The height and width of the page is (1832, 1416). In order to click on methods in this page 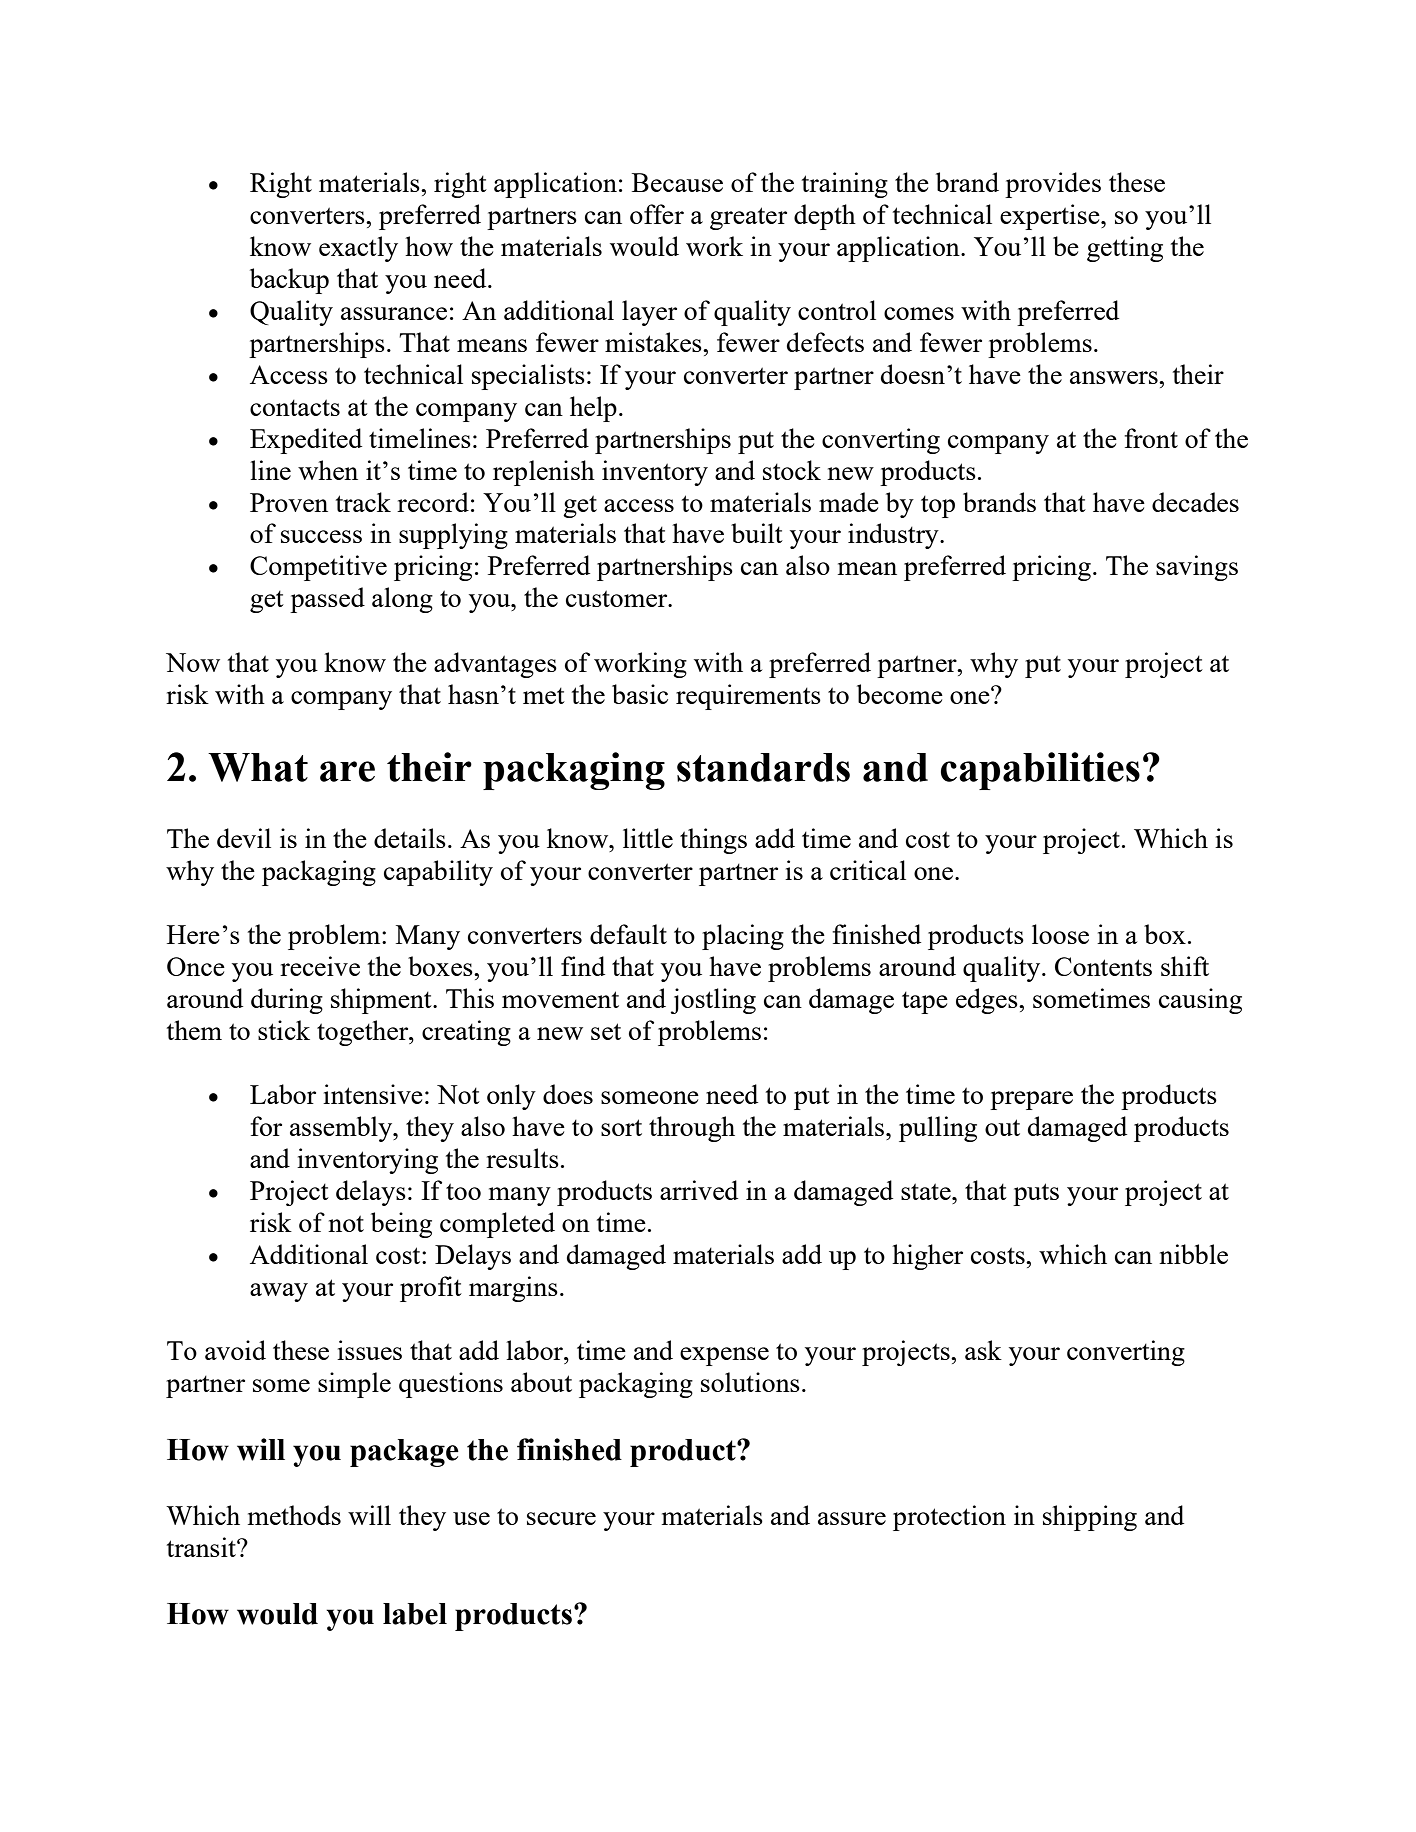, I will do `click(294, 1515)`.
